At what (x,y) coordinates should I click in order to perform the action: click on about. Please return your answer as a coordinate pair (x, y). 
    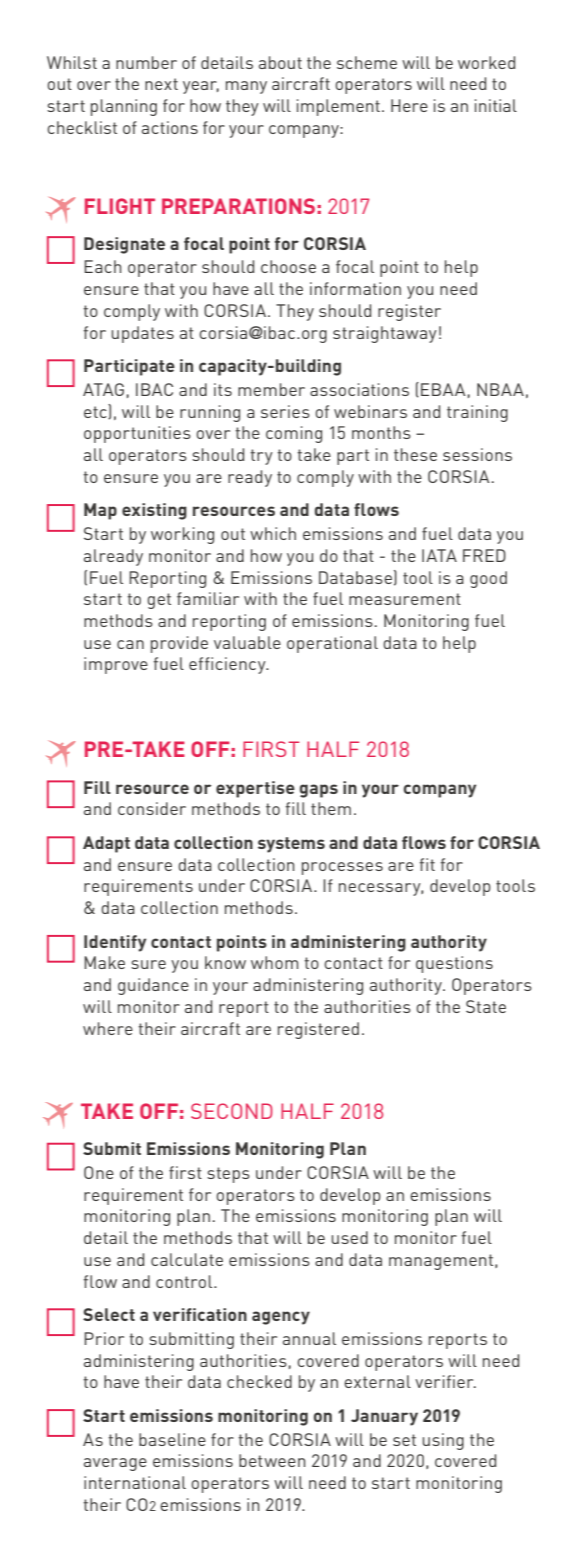
    Looking at the image, I should click on (280, 62).
